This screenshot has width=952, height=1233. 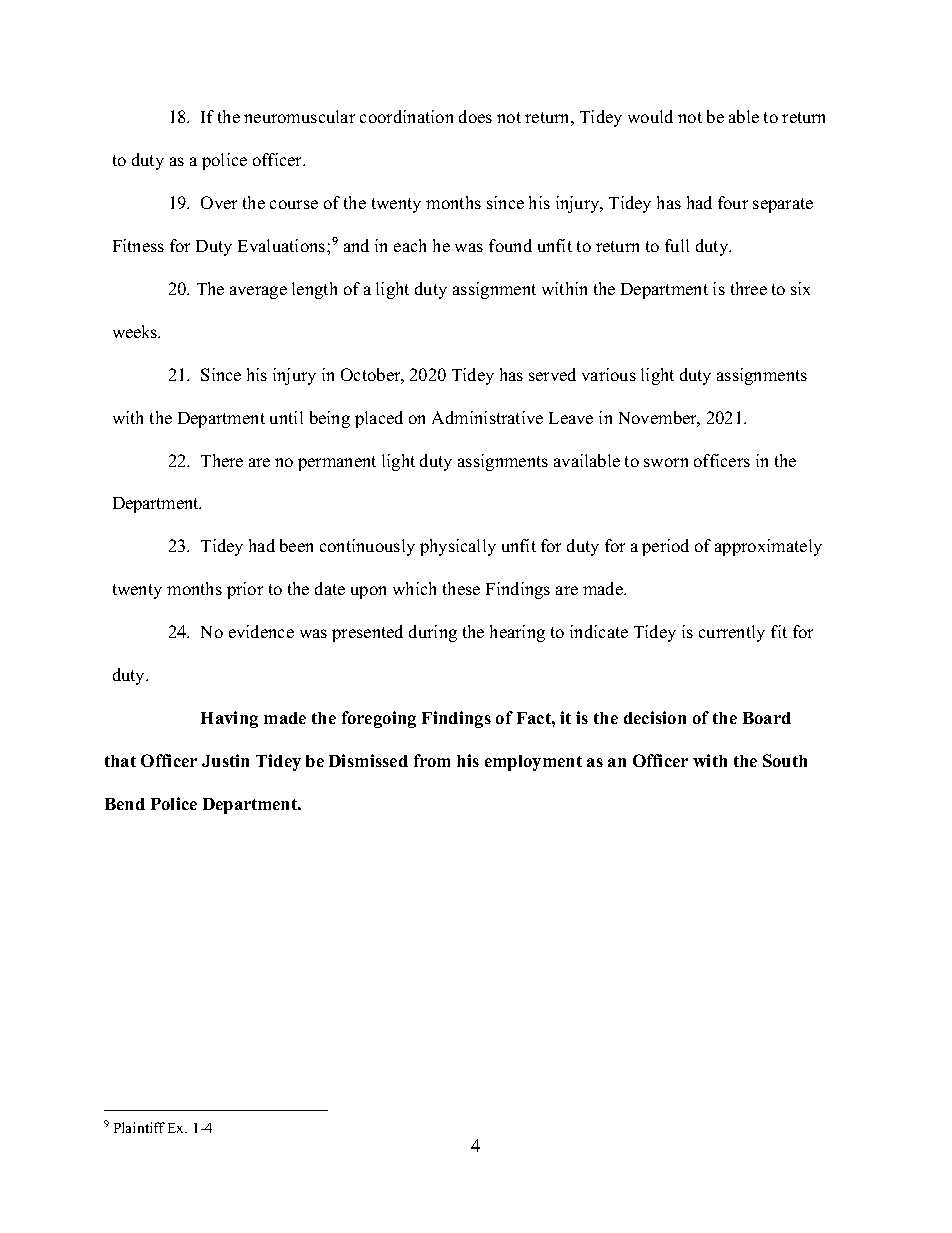 What do you see at coordinates (219, 202) in the screenshot?
I see `Over` at bounding box center [219, 202].
